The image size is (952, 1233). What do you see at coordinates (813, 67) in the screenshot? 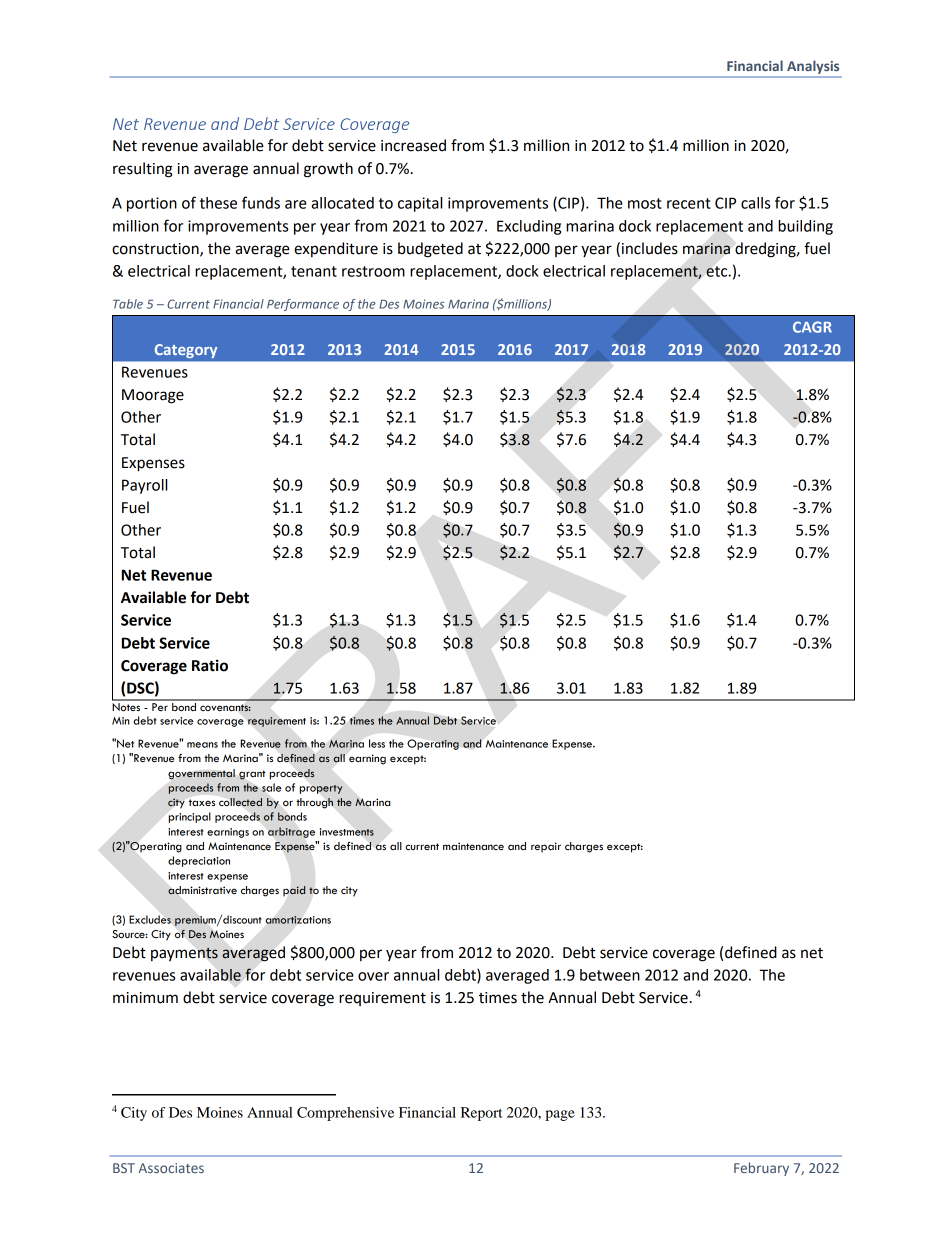
I see `Analysis` at bounding box center [813, 67].
